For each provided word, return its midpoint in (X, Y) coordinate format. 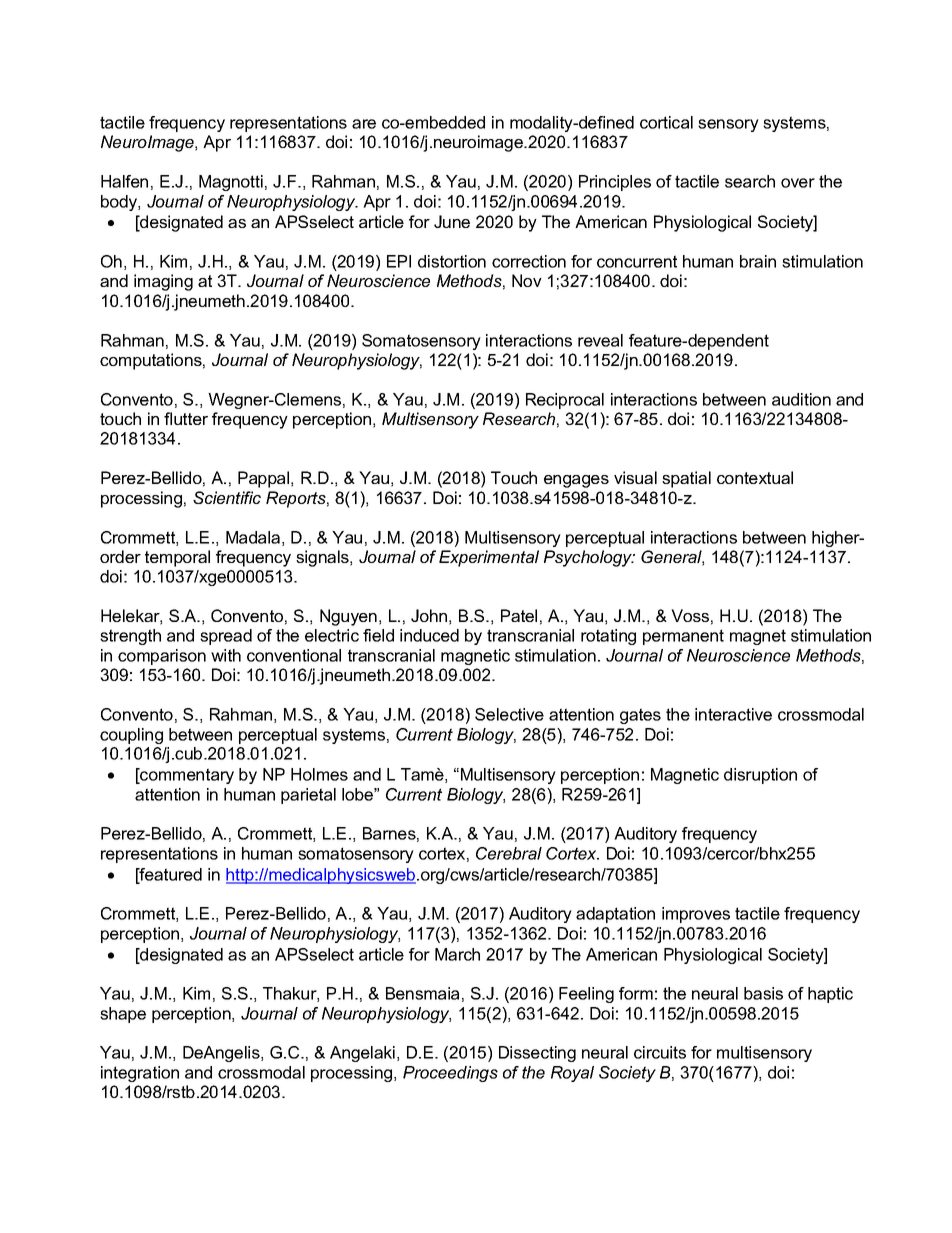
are (364, 124)
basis (763, 993)
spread (226, 637)
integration (140, 1074)
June (452, 221)
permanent (683, 637)
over (798, 183)
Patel (519, 615)
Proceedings (450, 1074)
